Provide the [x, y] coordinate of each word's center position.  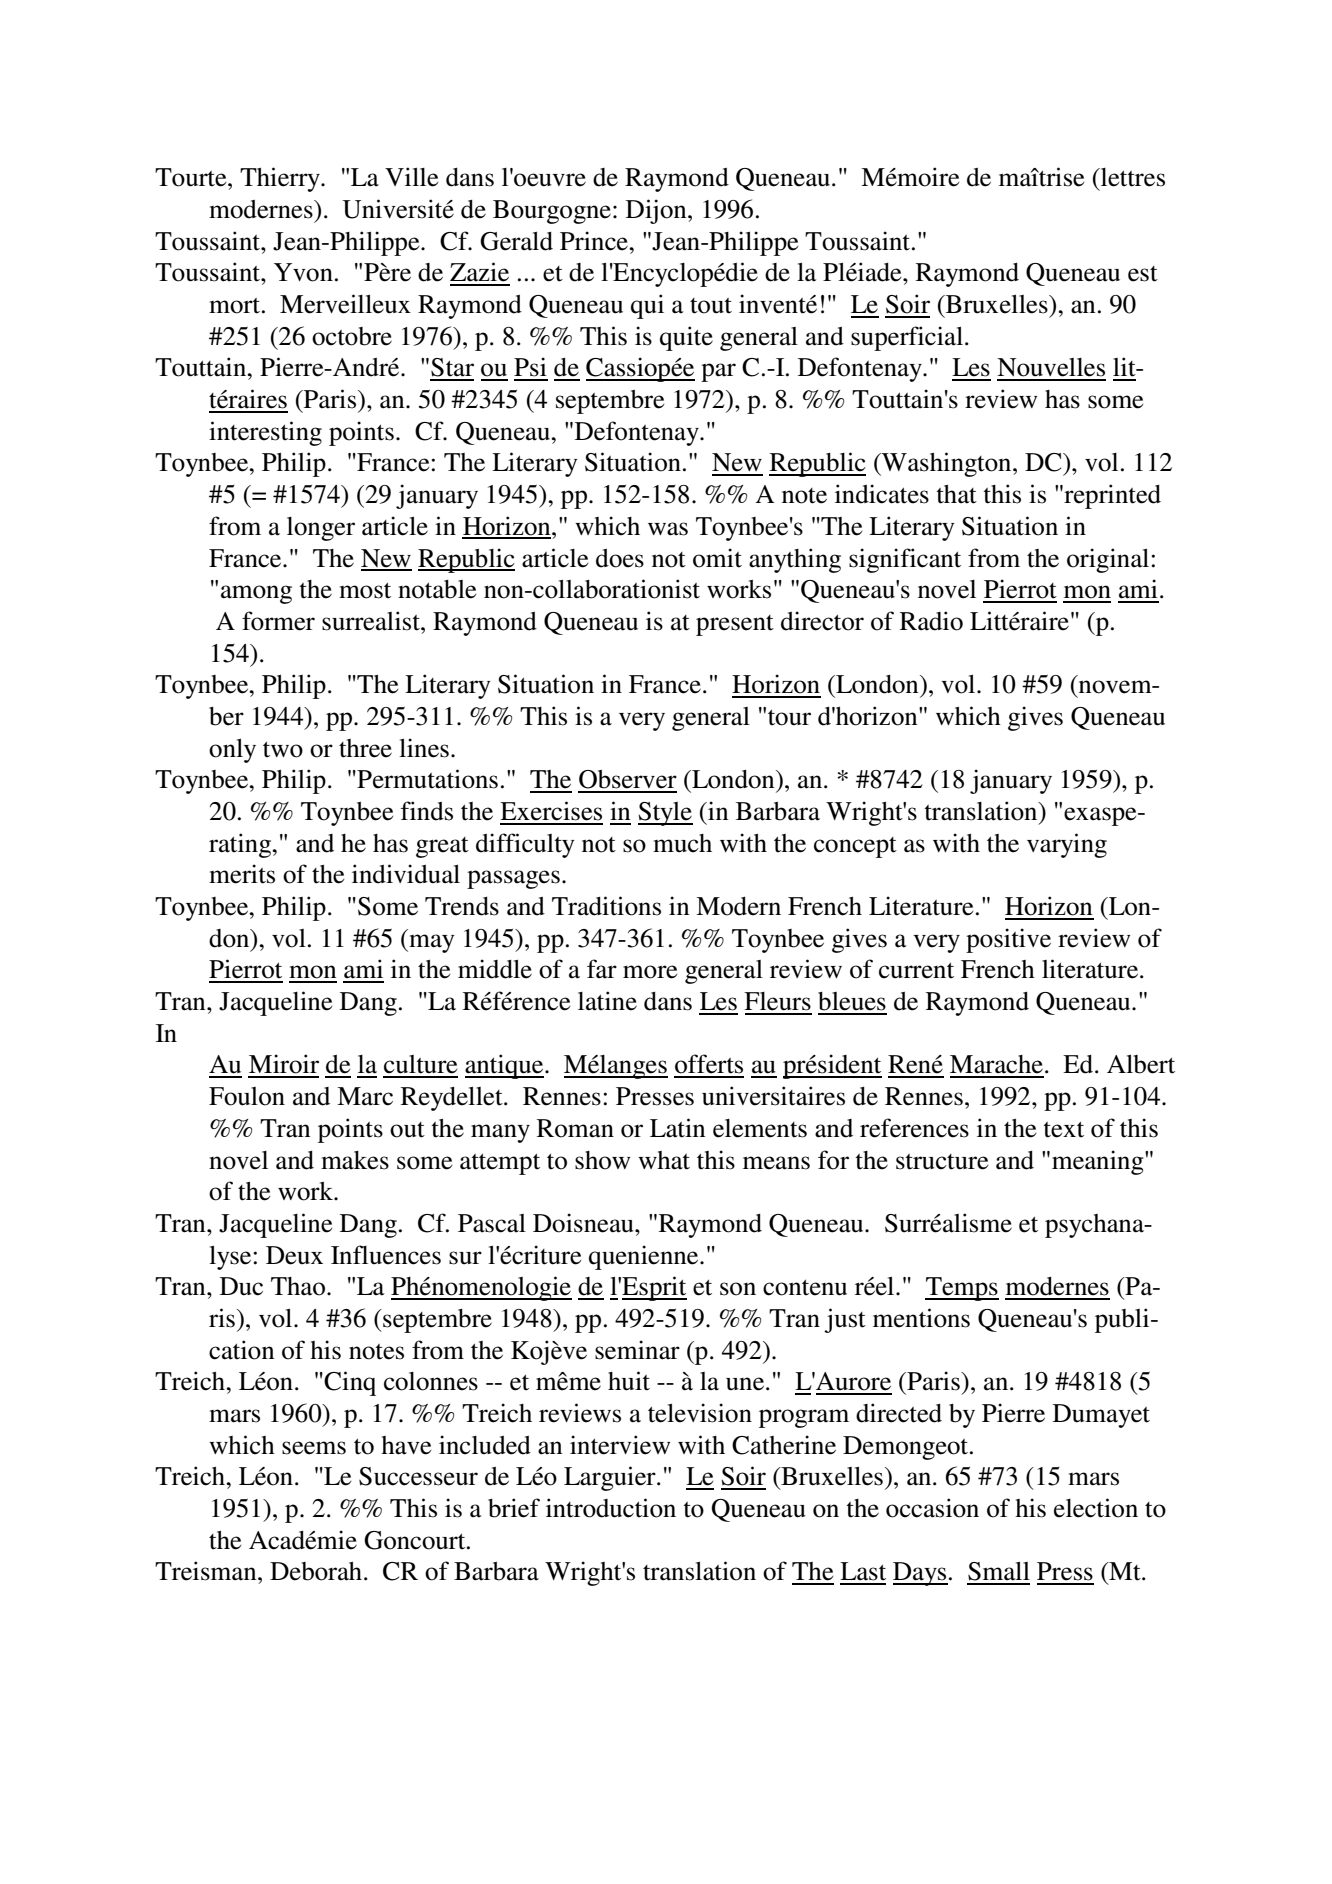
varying [1067, 845]
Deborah [317, 1571]
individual [406, 874]
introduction [611, 1508]
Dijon [657, 211]
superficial [907, 338]
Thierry [281, 179]
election [1096, 1508]
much [682, 843]
